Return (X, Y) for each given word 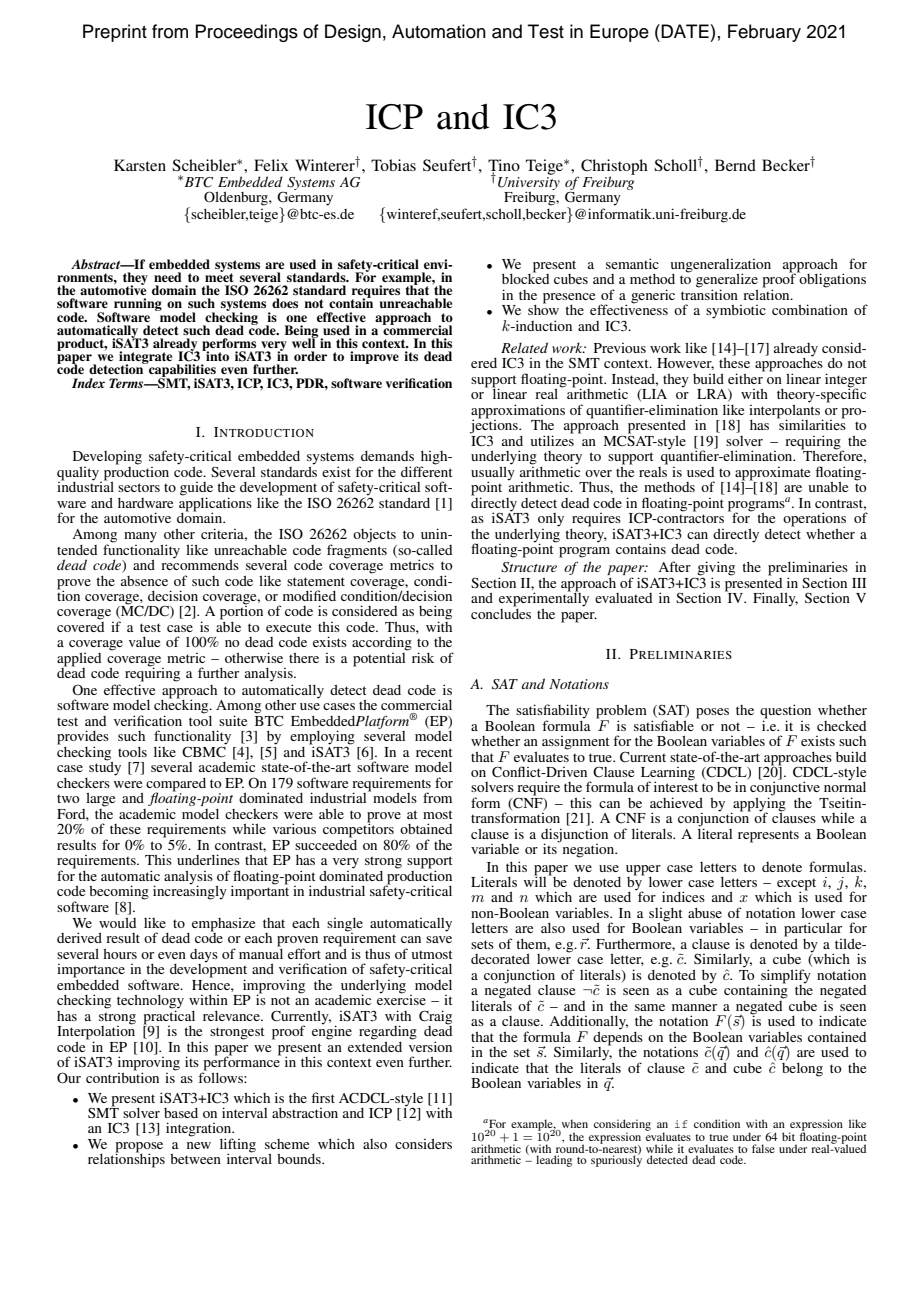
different (427, 470)
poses (712, 713)
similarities (811, 423)
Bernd (735, 165)
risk (423, 657)
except (795, 885)
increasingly (190, 891)
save (439, 939)
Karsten (140, 165)
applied (79, 661)
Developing (107, 458)
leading (554, 1161)
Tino (504, 166)
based (181, 1113)
